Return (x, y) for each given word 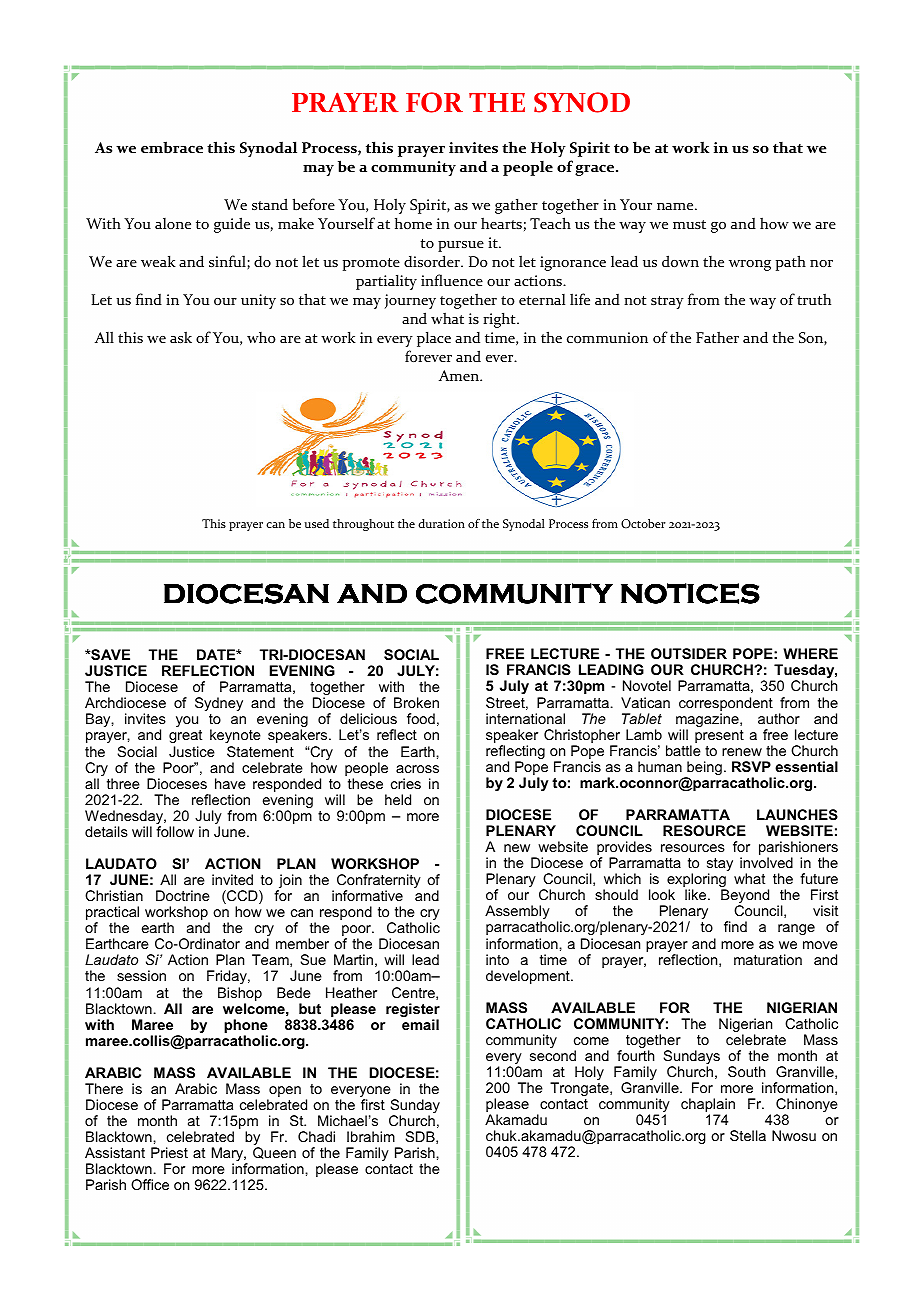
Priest (169, 1152)
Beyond (745, 897)
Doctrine (183, 895)
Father (717, 337)
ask (181, 337)
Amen (460, 375)
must (689, 224)
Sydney (219, 704)
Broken (416, 702)
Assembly (517, 914)
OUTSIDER (689, 653)
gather (516, 206)
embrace (172, 147)
